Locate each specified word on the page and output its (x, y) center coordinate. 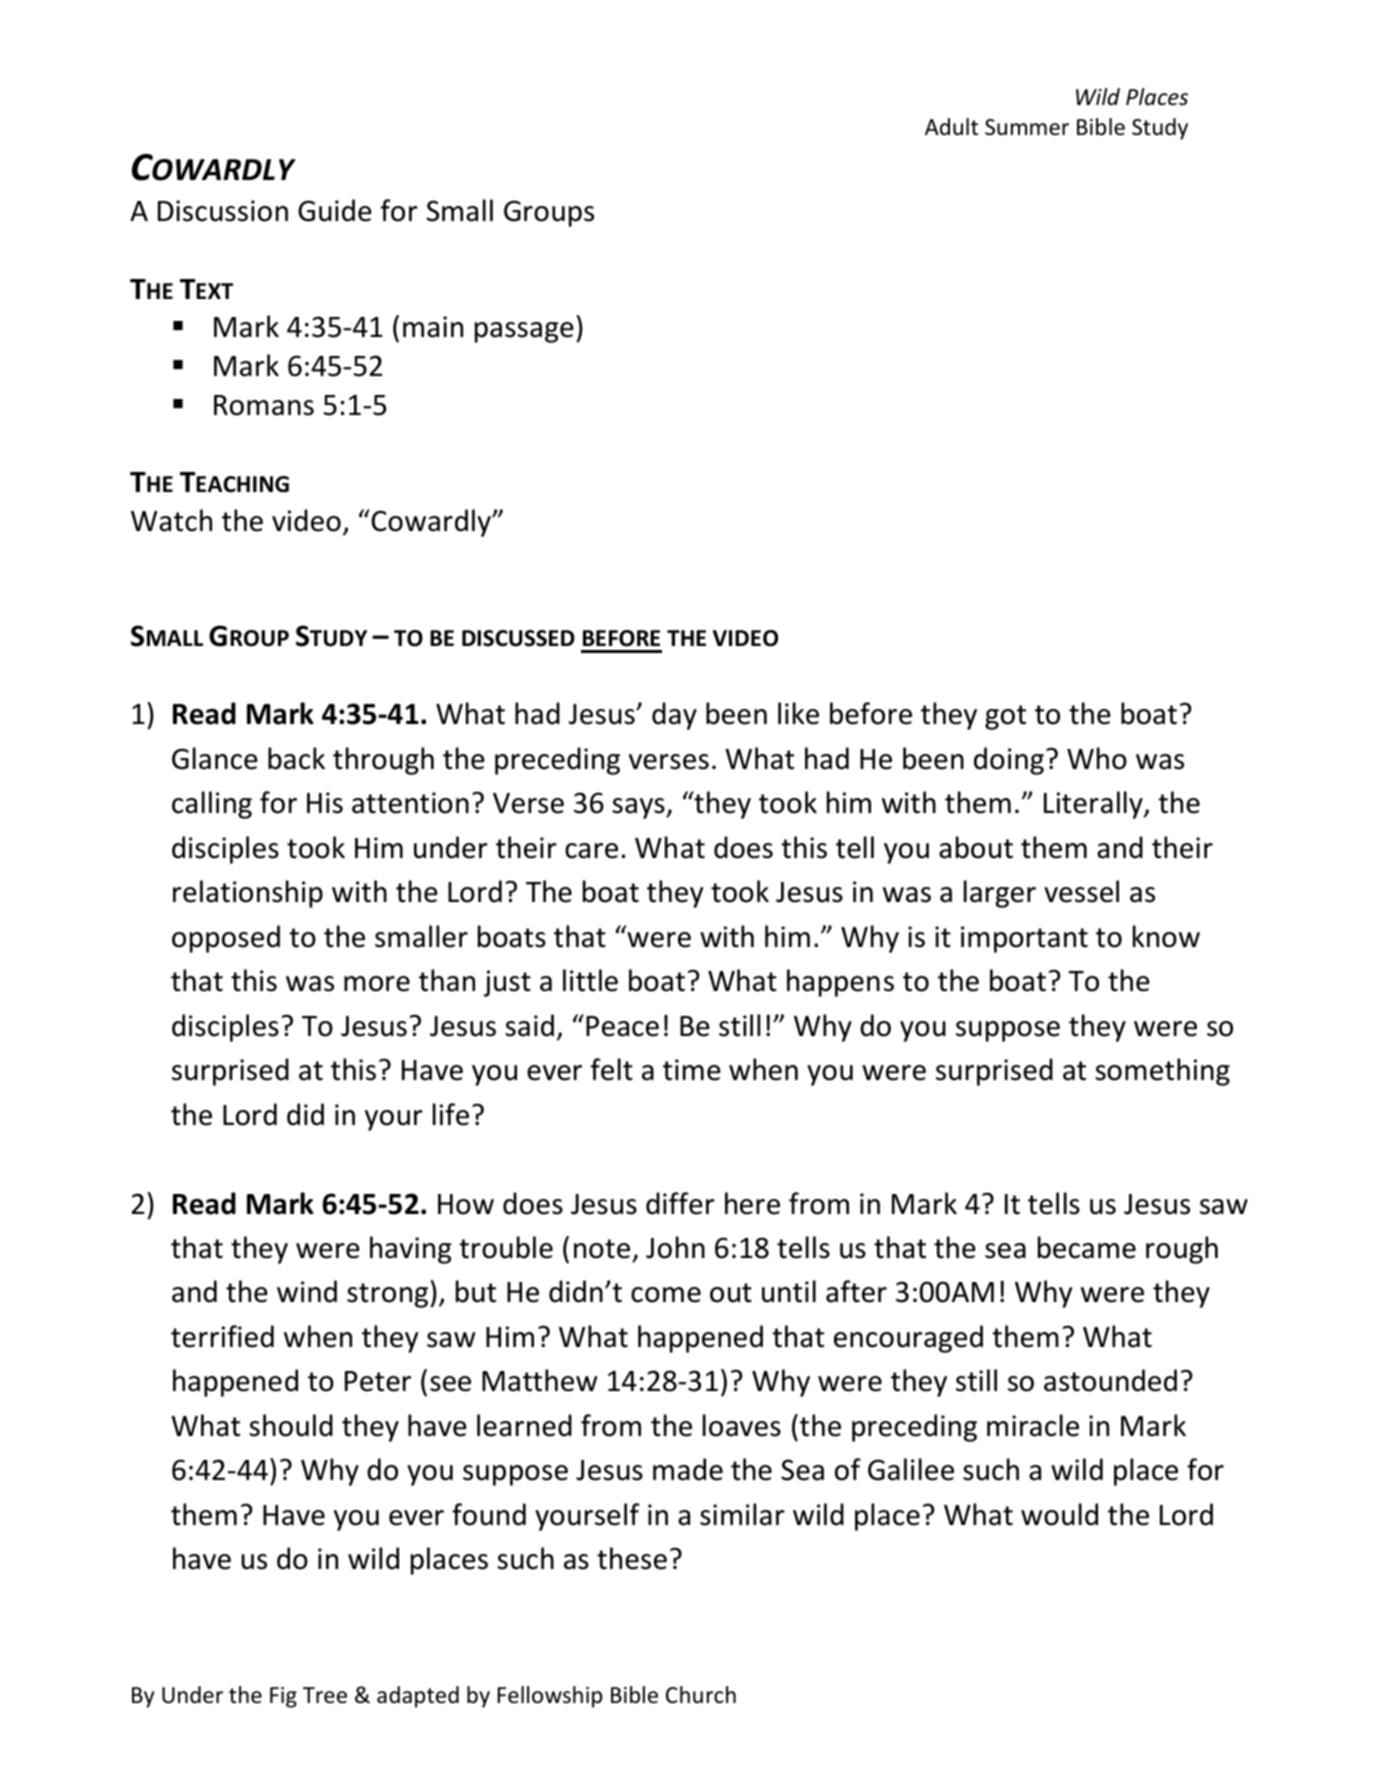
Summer (1027, 127)
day (674, 716)
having (411, 1250)
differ (680, 1203)
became (1087, 1247)
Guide (335, 210)
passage (524, 332)
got (1005, 717)
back (296, 758)
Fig (283, 1697)
